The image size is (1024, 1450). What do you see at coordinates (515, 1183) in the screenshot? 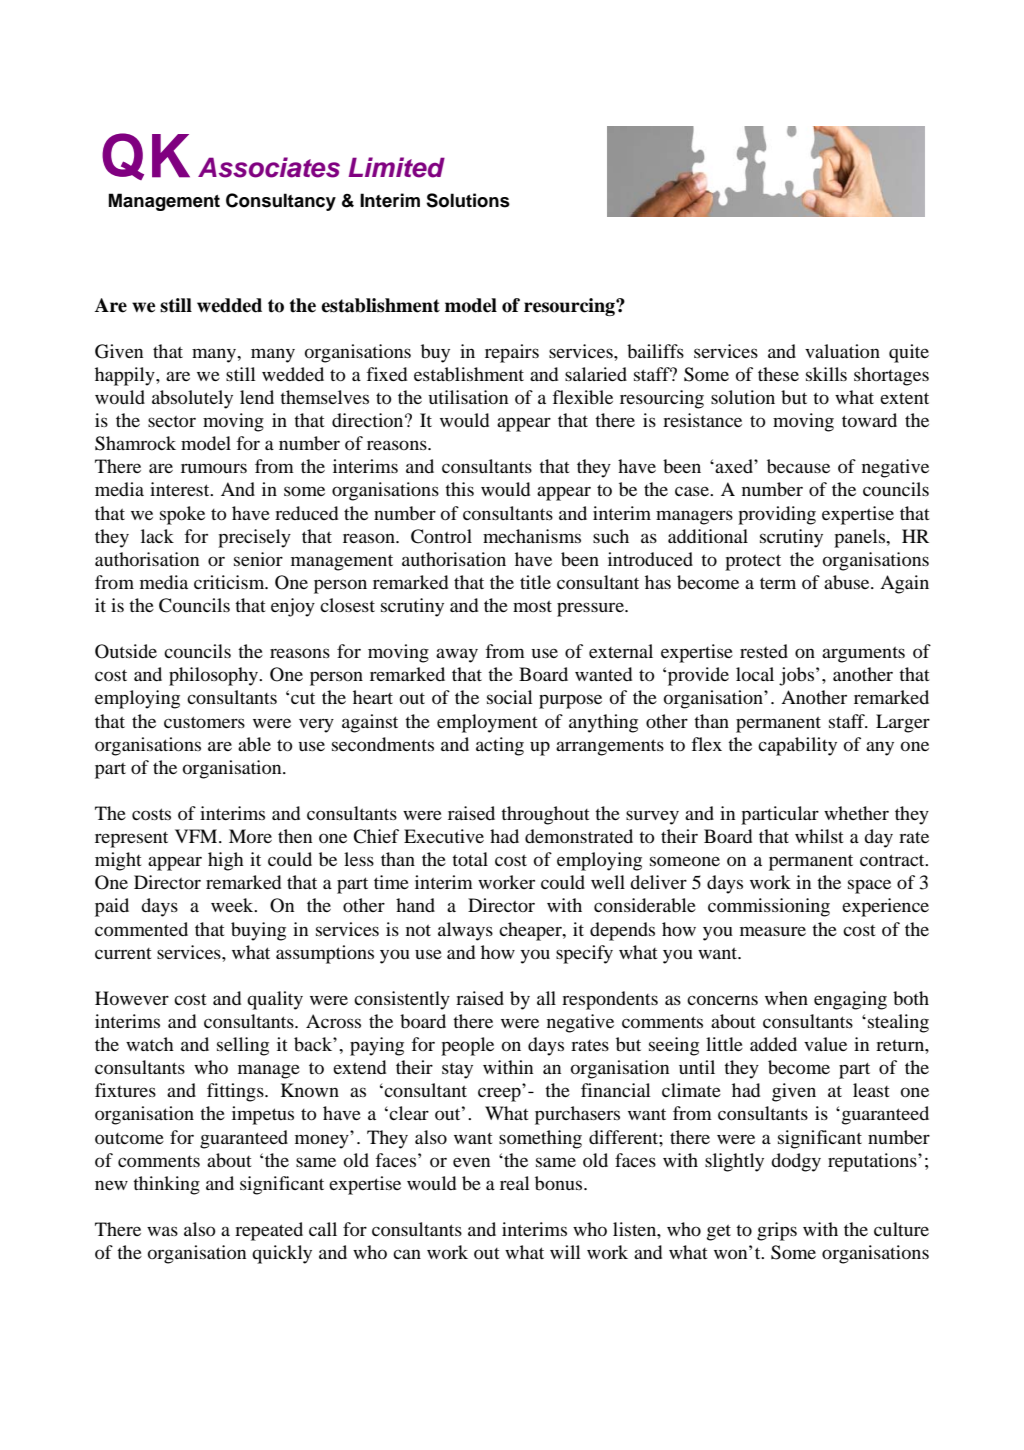
I see `real` at bounding box center [515, 1183].
